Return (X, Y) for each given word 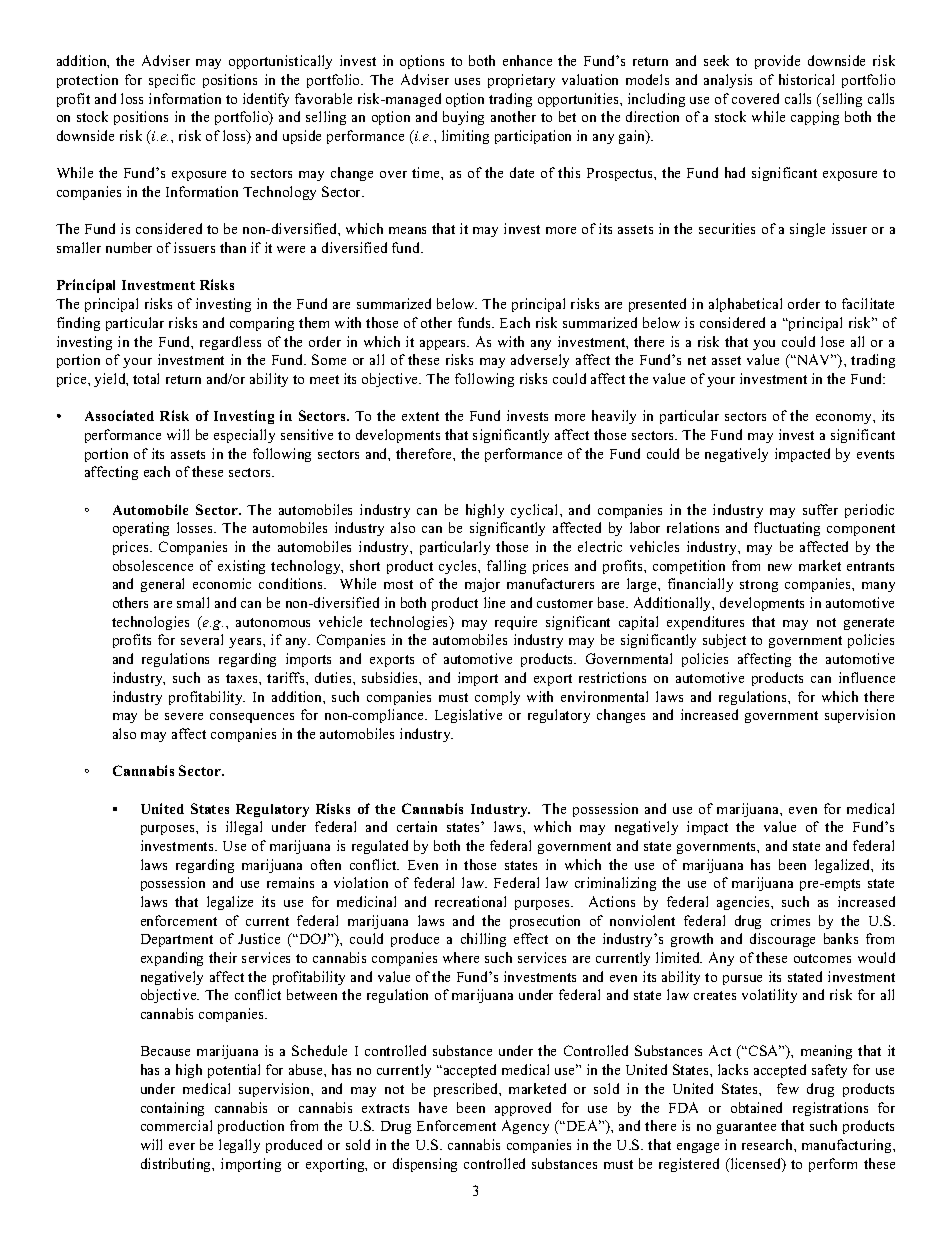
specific (172, 81)
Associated (119, 415)
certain (417, 826)
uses (467, 81)
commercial (176, 1125)
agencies (744, 903)
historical (806, 79)
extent (420, 416)
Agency (525, 1127)
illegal (244, 828)
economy (845, 419)
